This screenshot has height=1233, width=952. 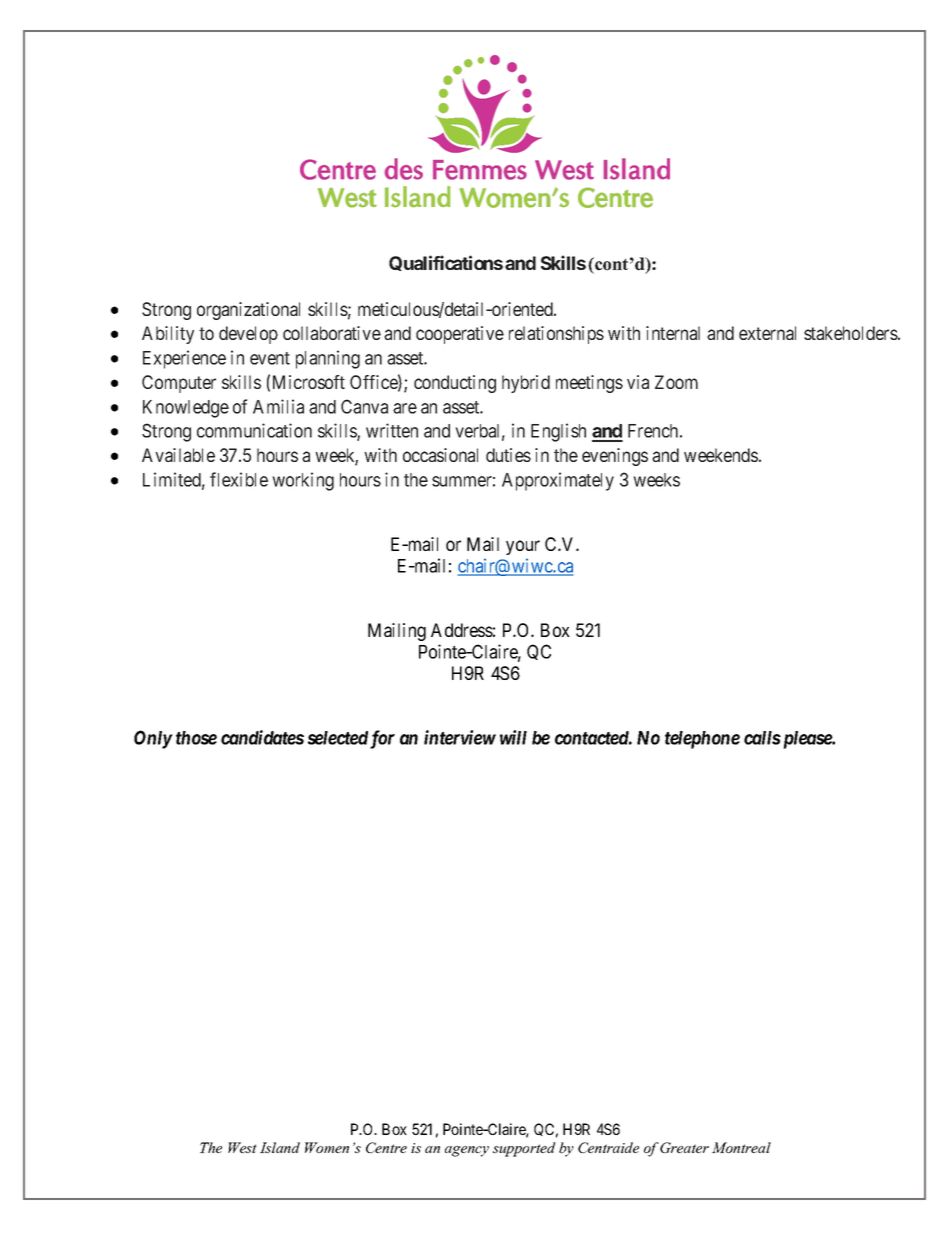 I want to click on calls, so click(x=762, y=738).
